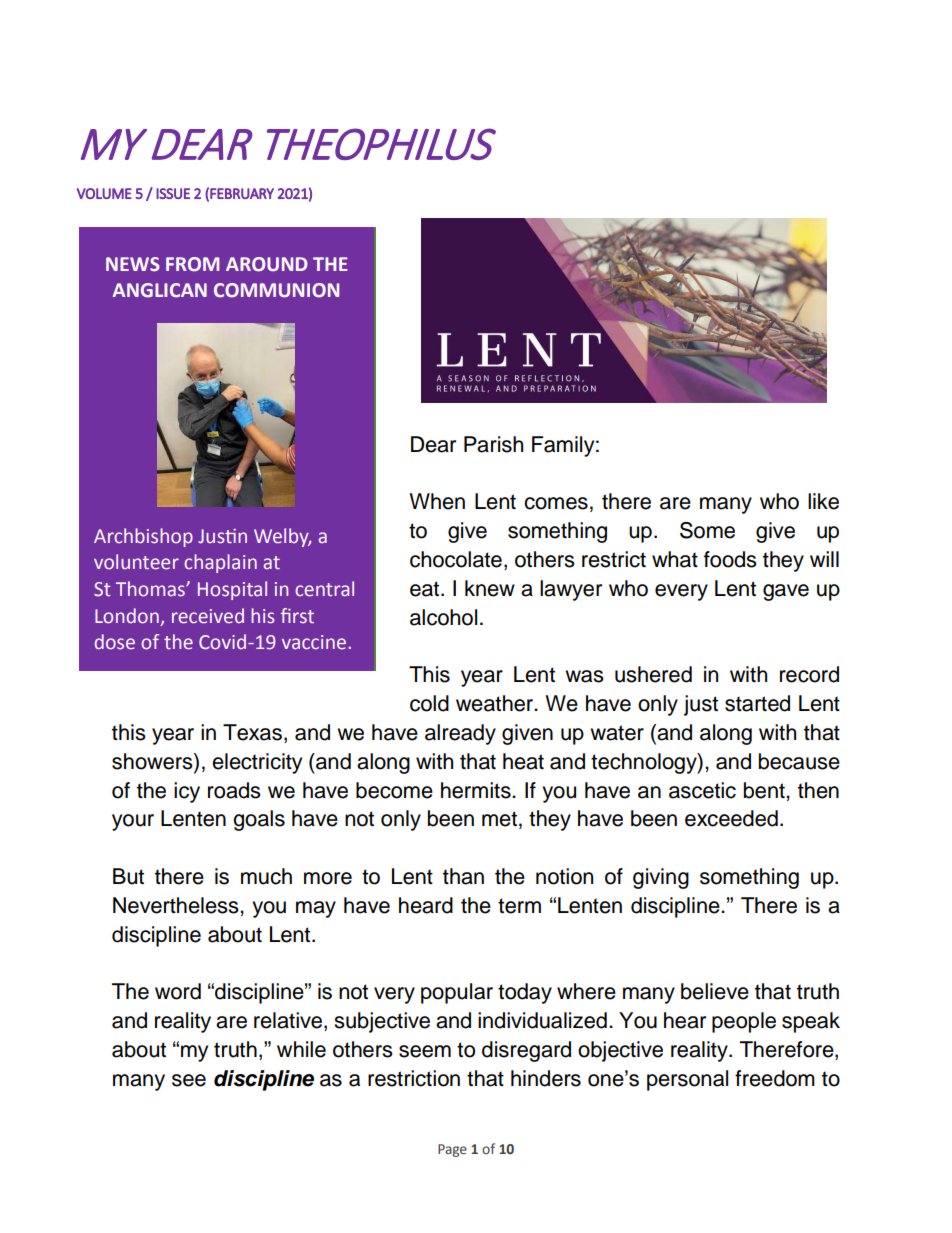 The width and height of the screenshot is (952, 1233). Describe the element at coordinates (267, 264) in the screenshot. I see `AROUND` at that location.
